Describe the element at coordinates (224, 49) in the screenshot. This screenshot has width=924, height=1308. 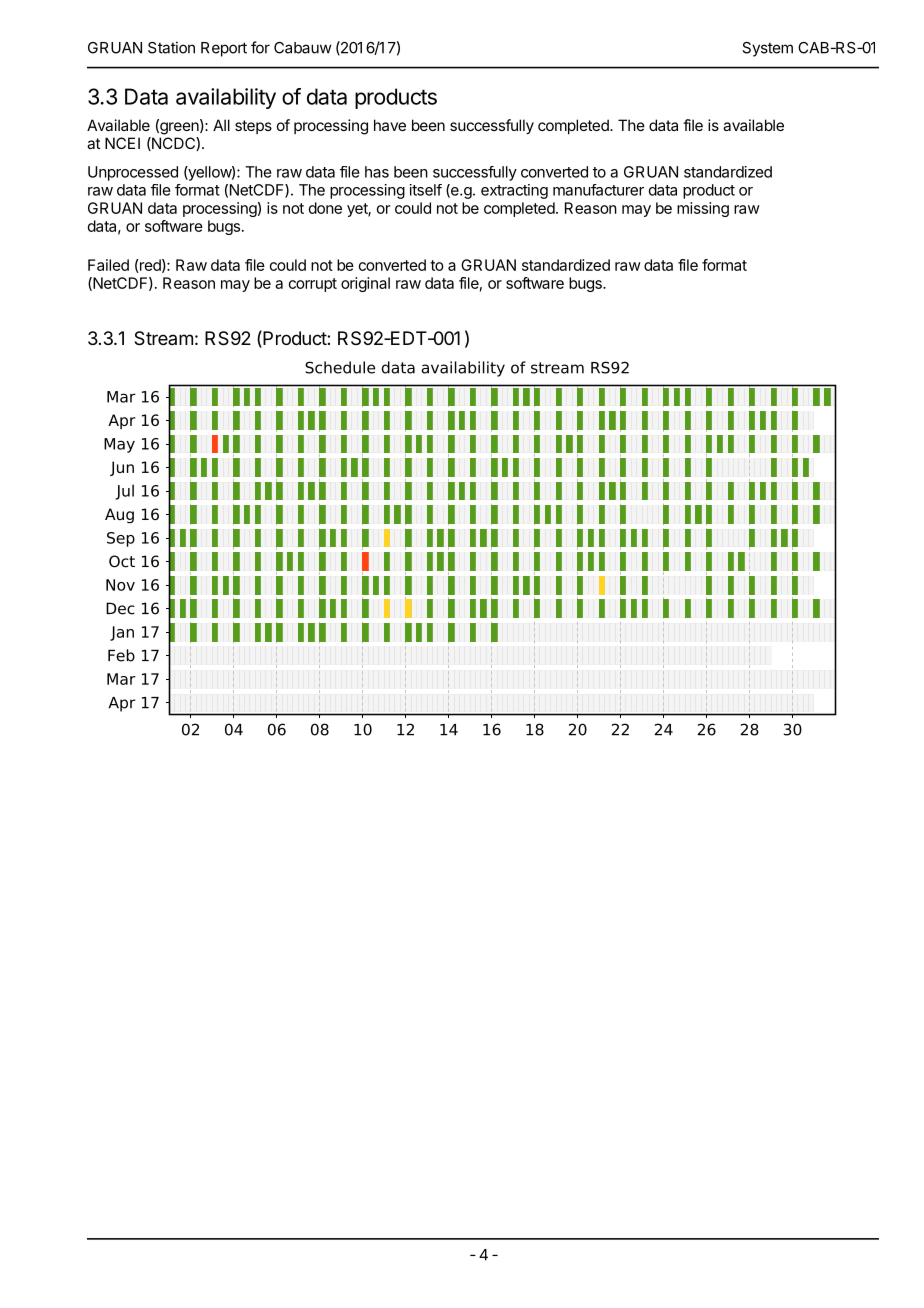
I see `Report` at that location.
